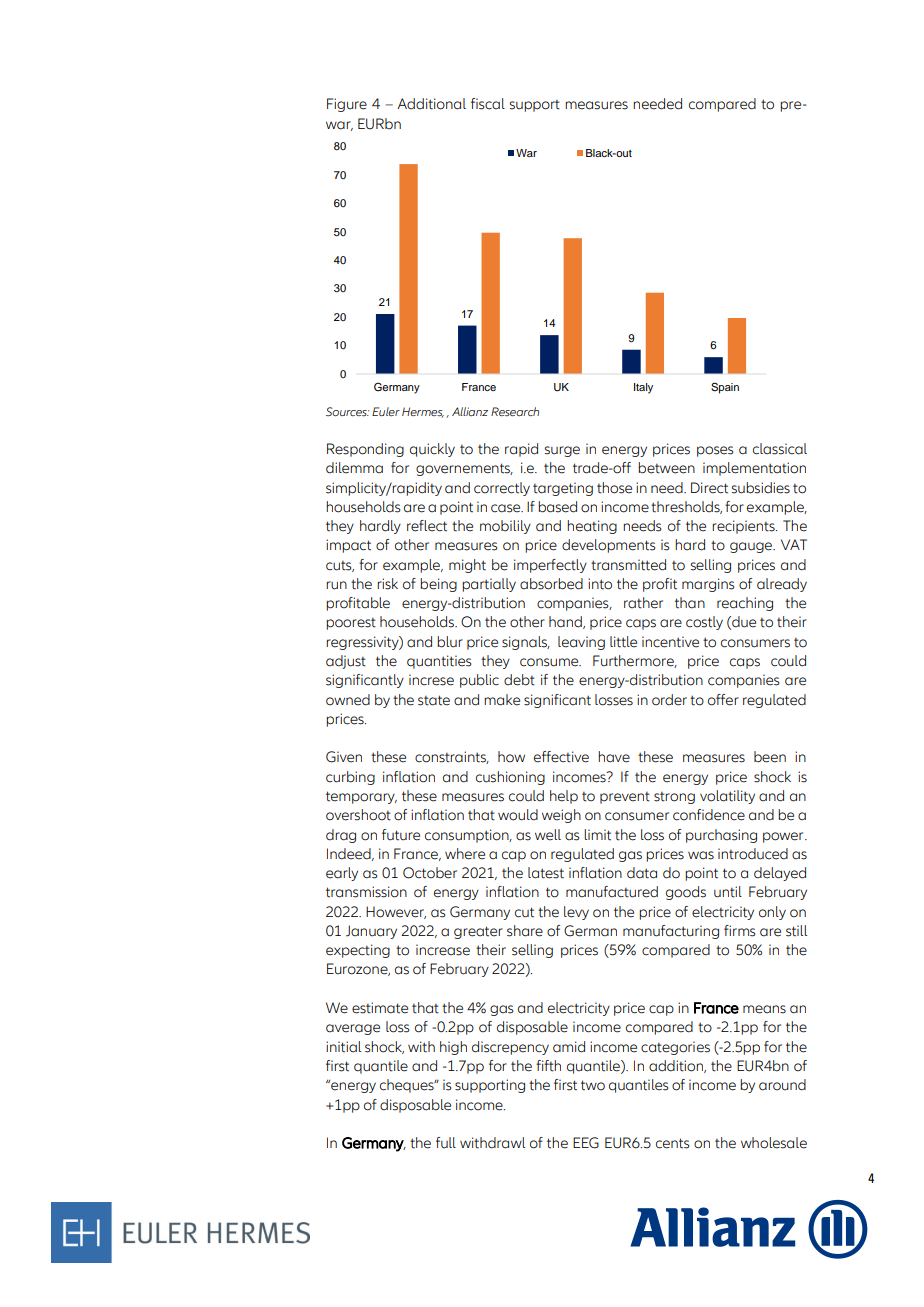 The image size is (924, 1307). I want to click on risk, so click(387, 584).
